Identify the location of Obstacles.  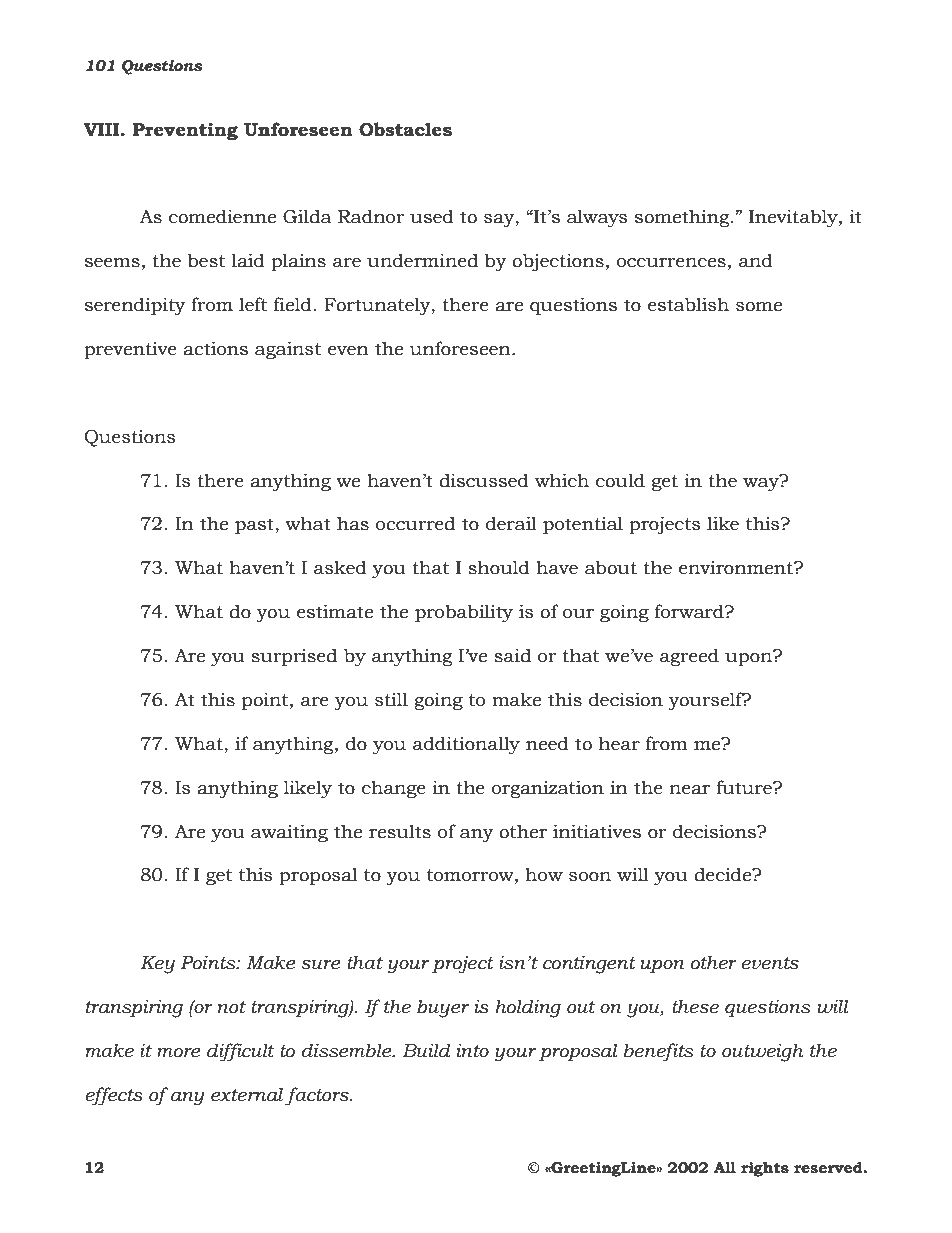
(405, 129).
